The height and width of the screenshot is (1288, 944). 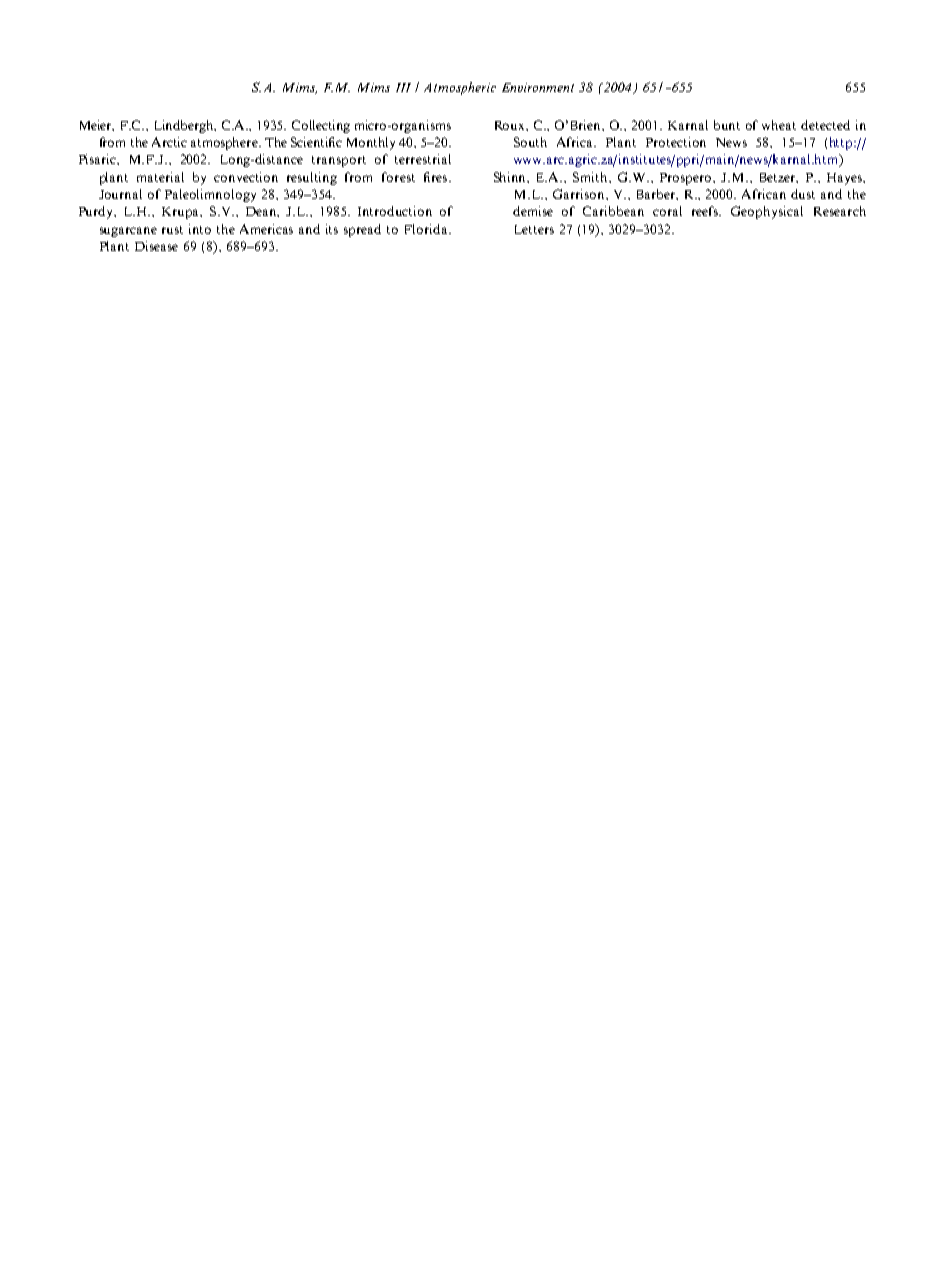 I want to click on III, so click(x=403, y=87).
